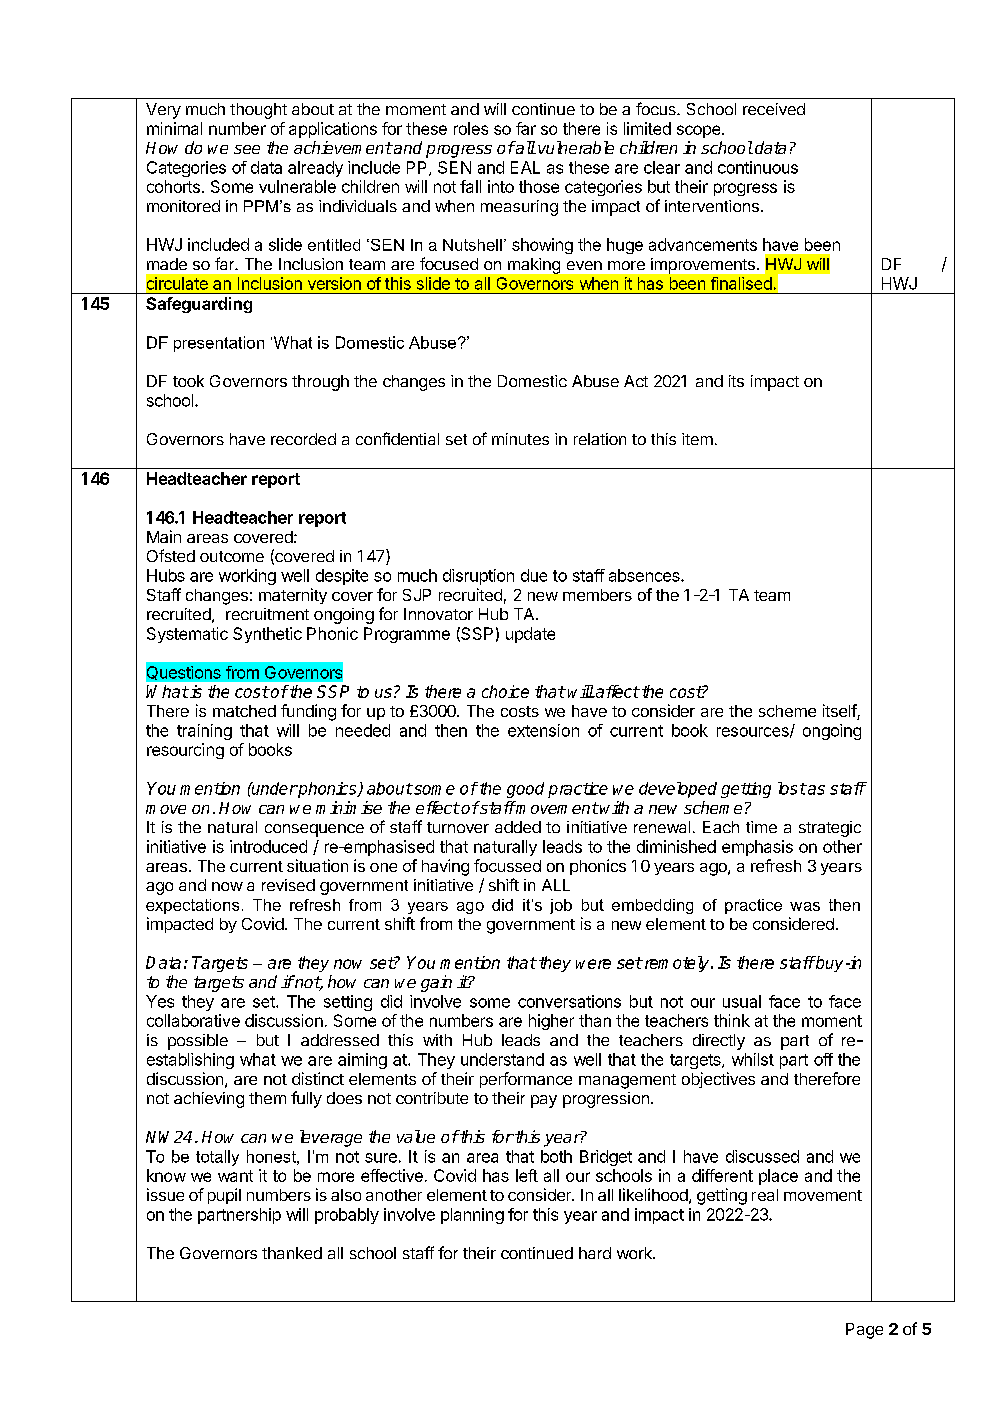 The height and width of the image is (1417, 1002). I want to click on see, so click(247, 149).
